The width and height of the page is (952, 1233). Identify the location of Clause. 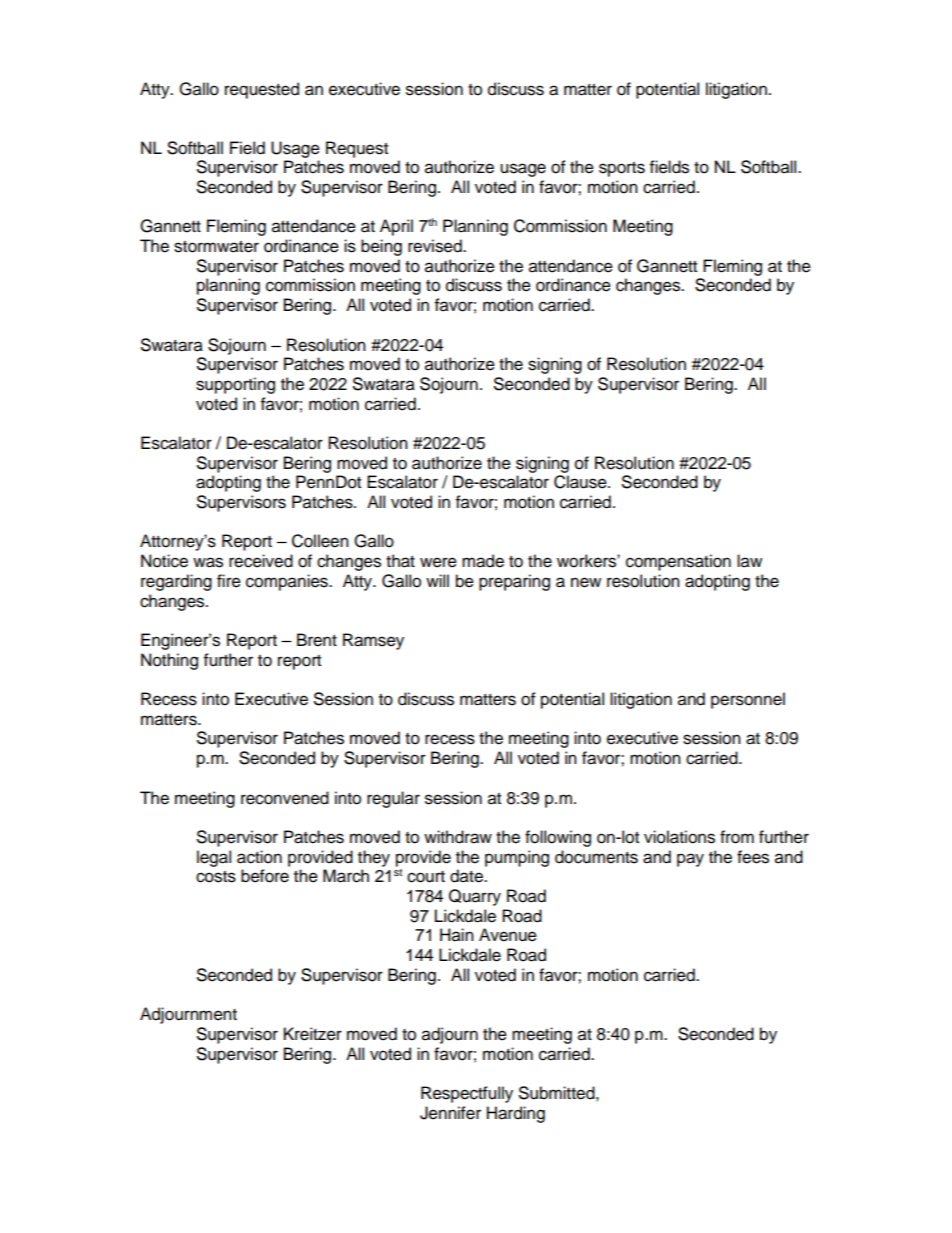
(581, 482).
